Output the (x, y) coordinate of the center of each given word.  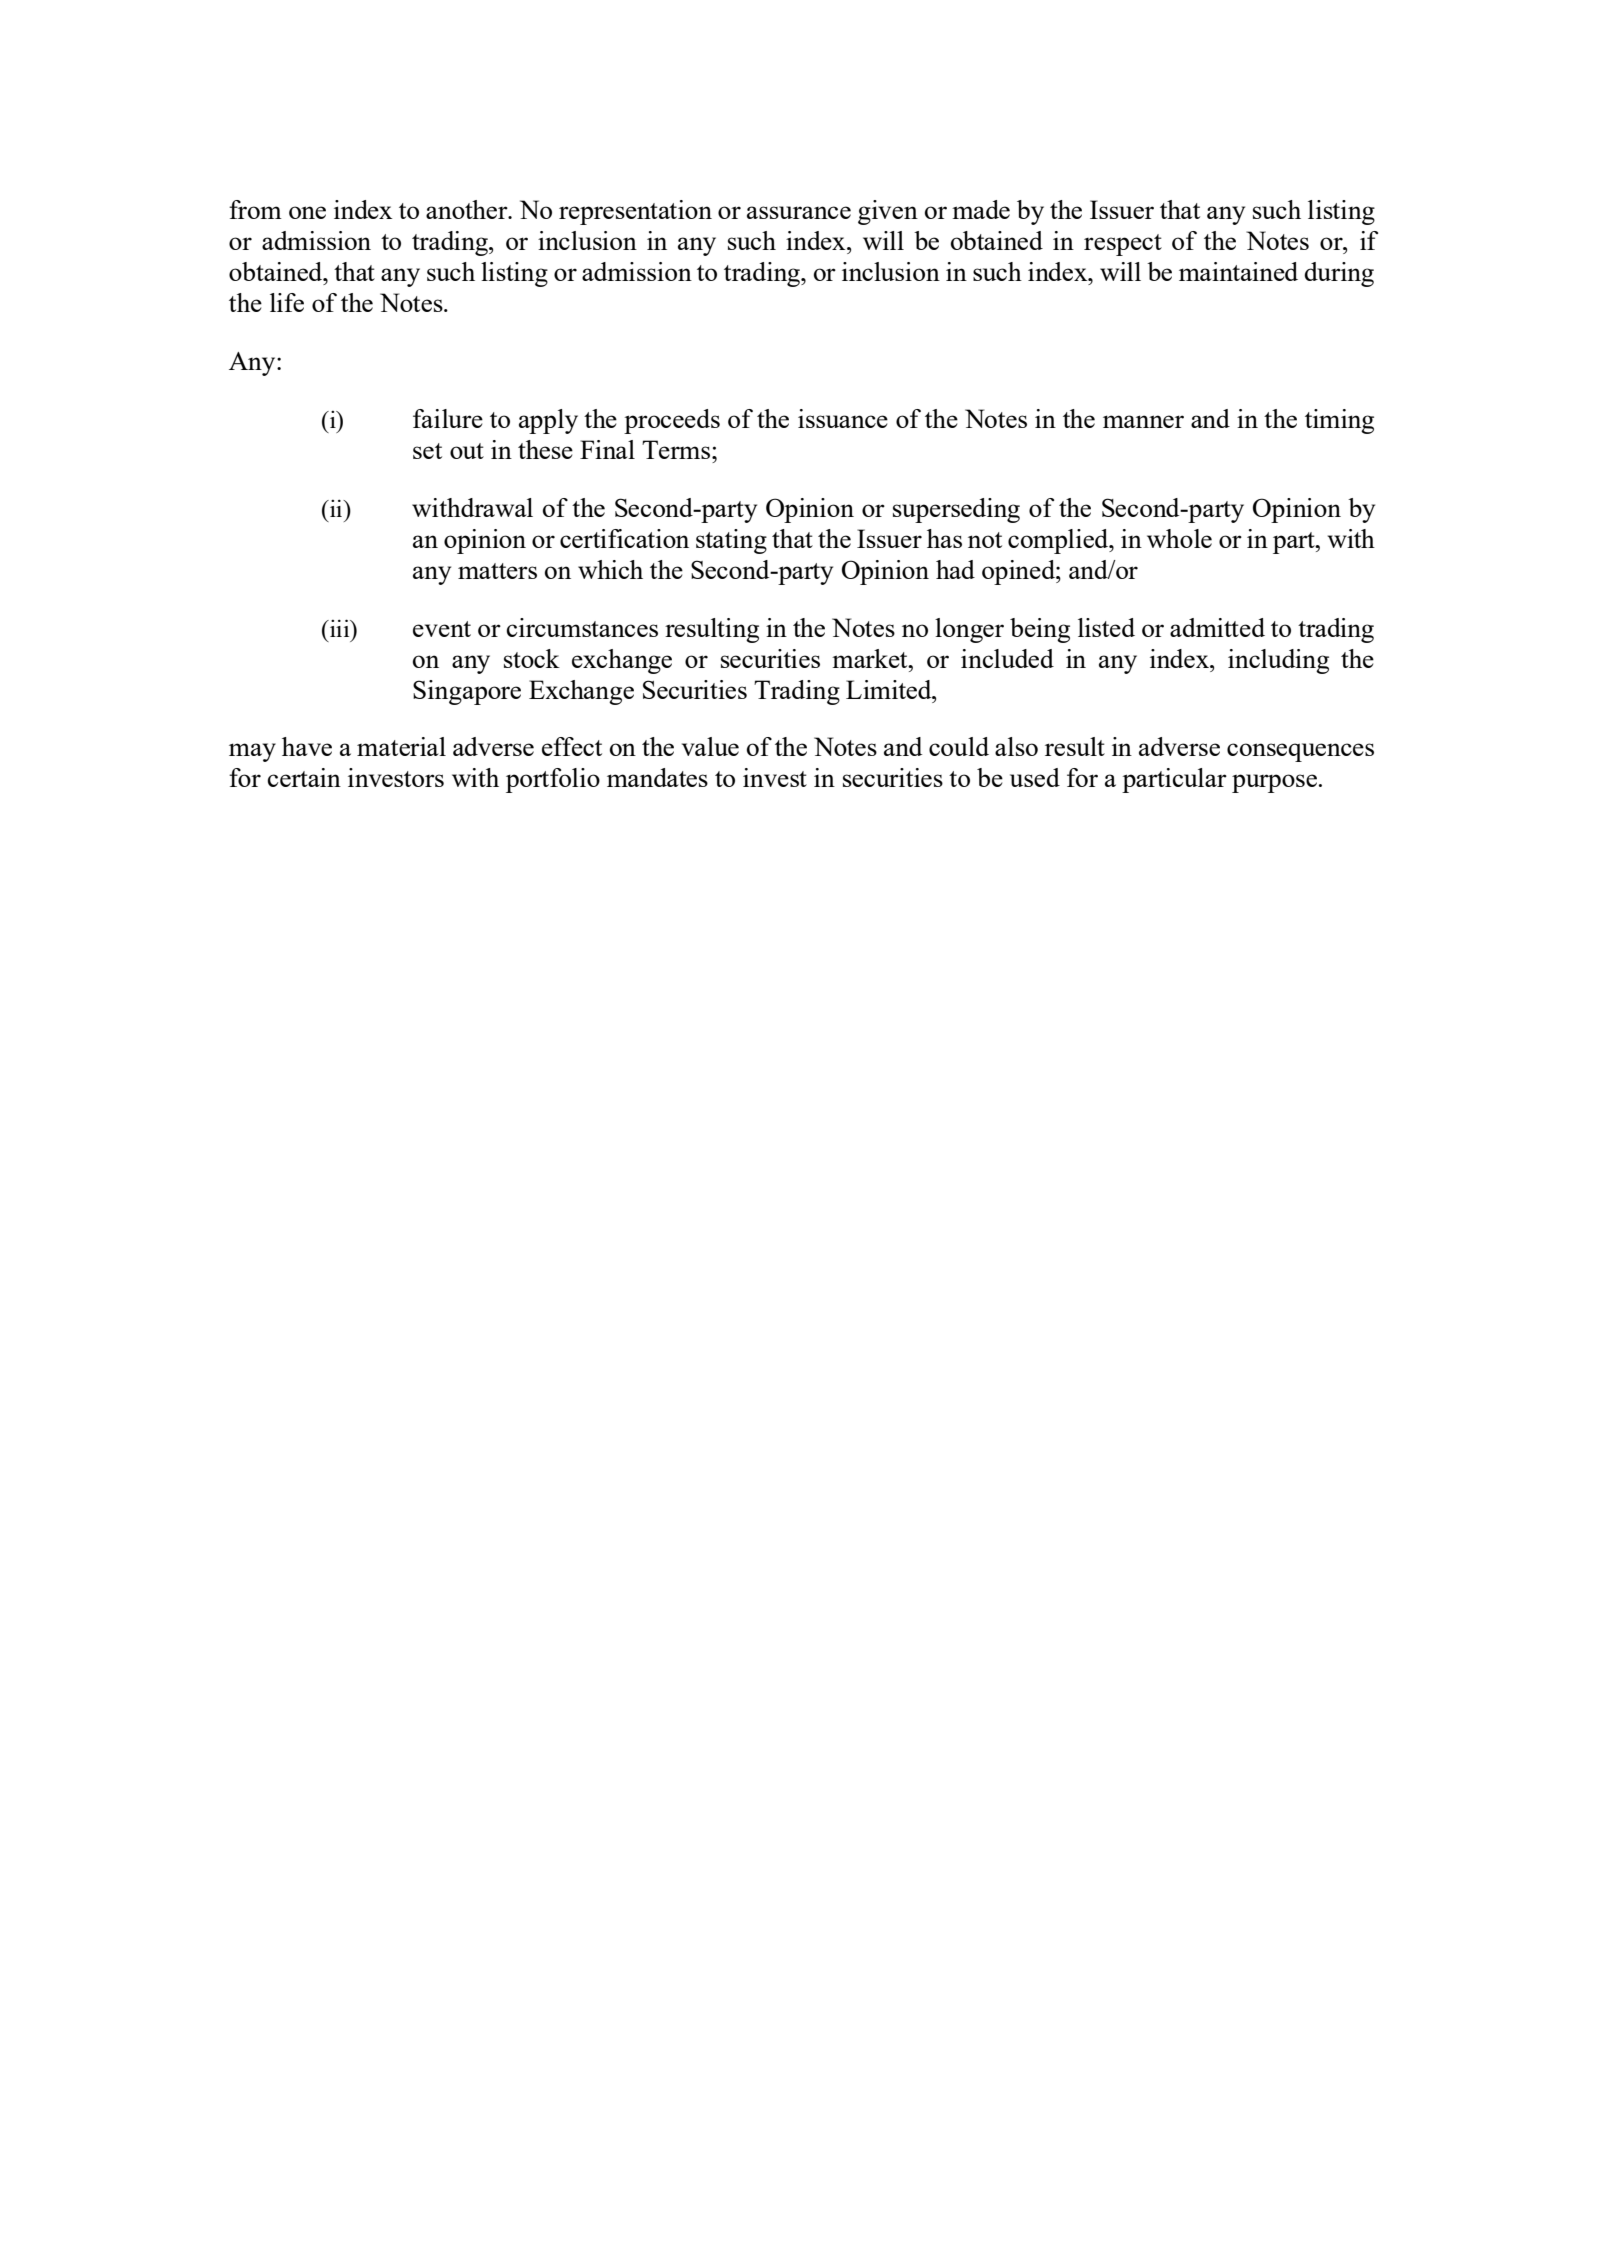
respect (1123, 245)
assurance (799, 212)
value (710, 746)
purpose (1274, 783)
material (401, 746)
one (307, 212)
